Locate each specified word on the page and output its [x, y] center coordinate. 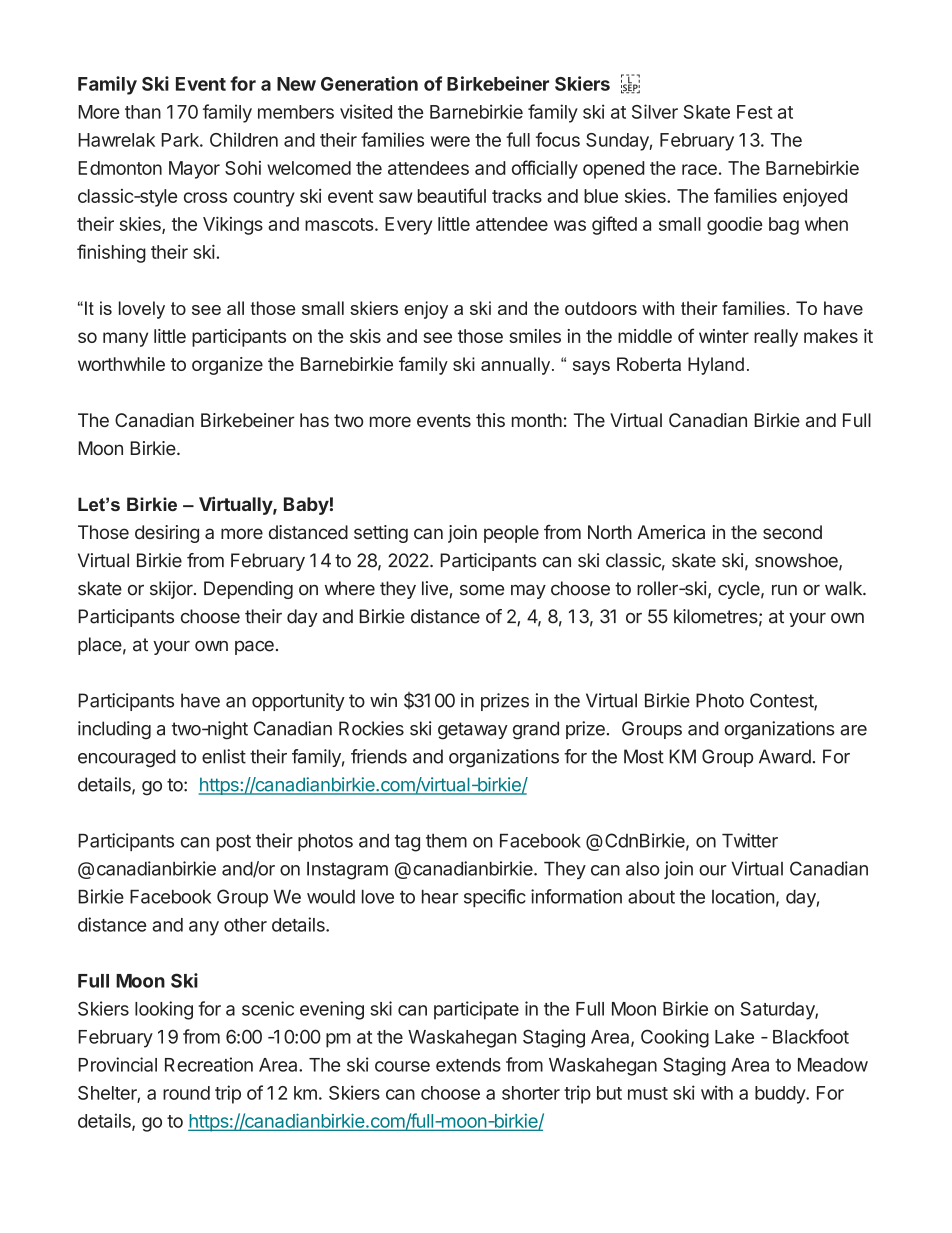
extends [468, 1065]
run [784, 590]
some [482, 590]
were [450, 141]
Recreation [209, 1064]
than [143, 112]
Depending [248, 590]
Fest [755, 112]
